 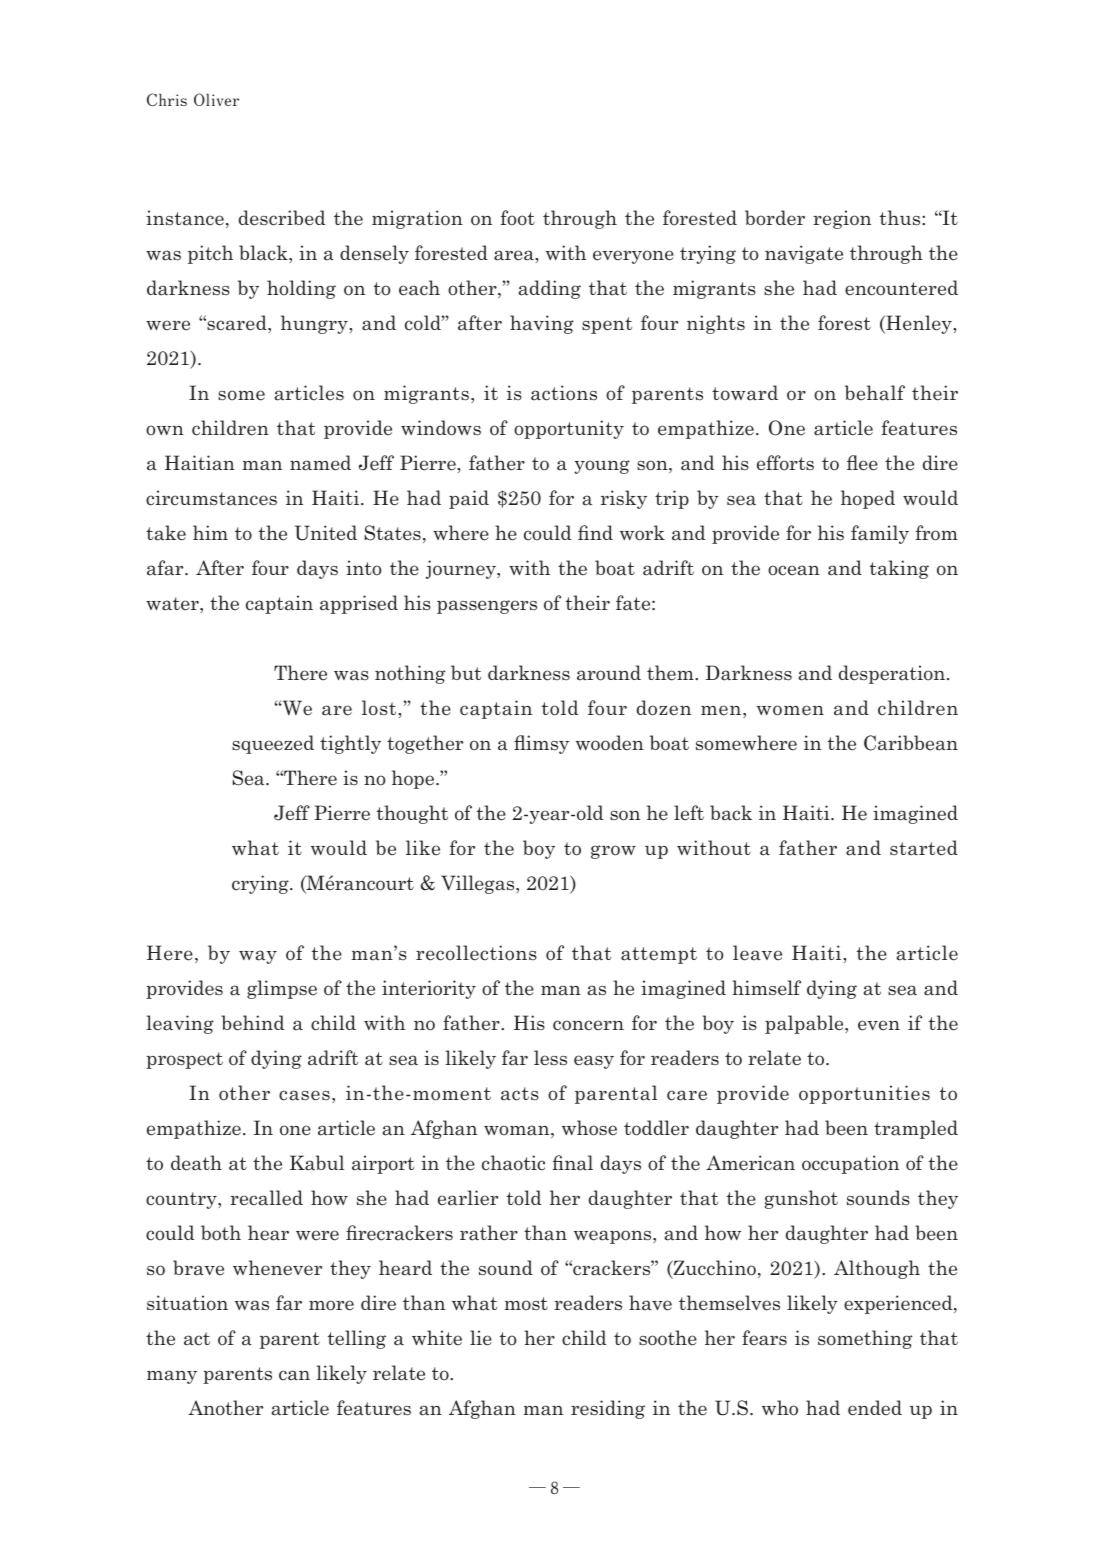 What do you see at coordinates (518, 218) in the document?
I see `foot` at bounding box center [518, 218].
